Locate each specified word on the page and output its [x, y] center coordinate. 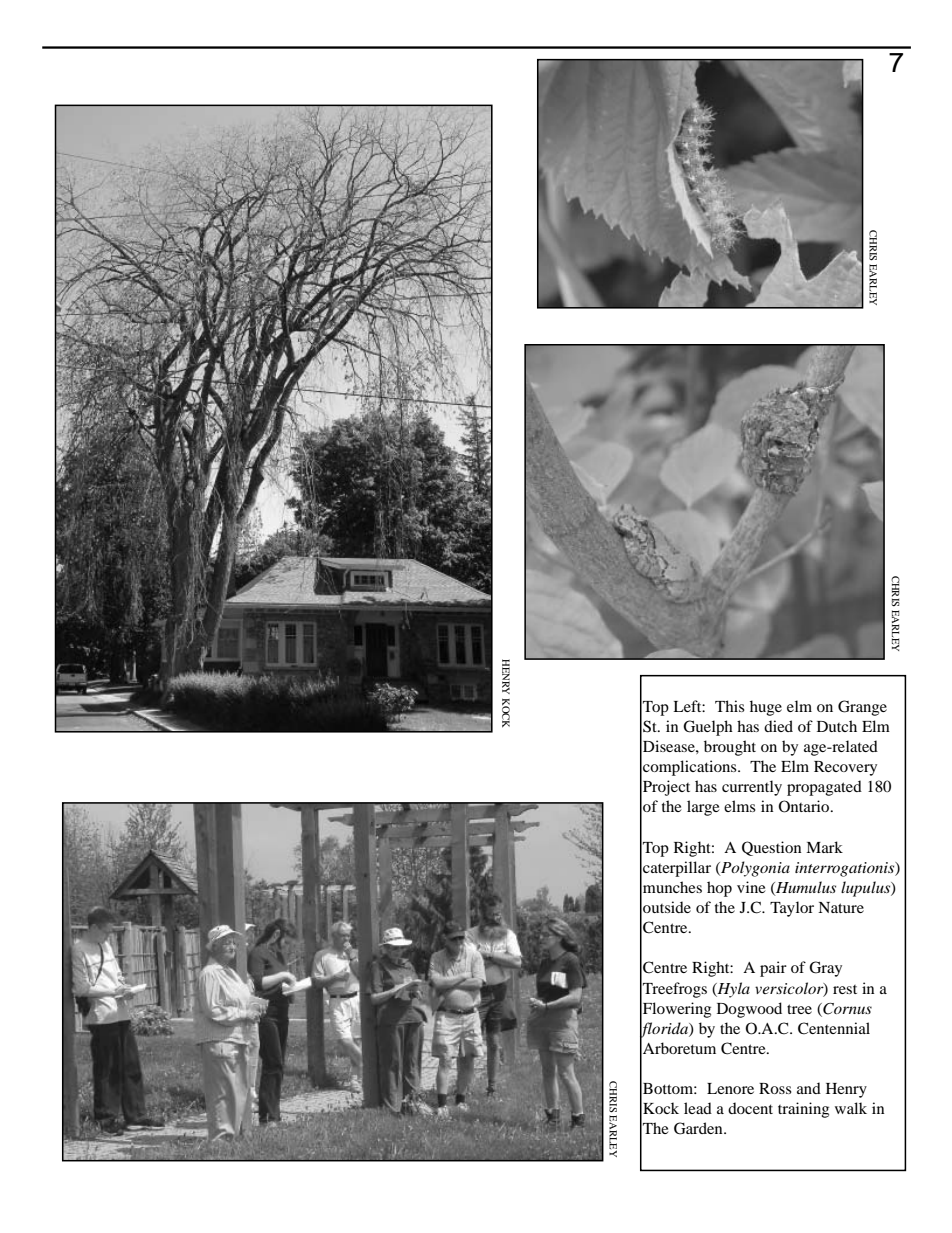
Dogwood [749, 1010]
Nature [841, 907]
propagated [824, 788]
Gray [825, 969]
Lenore [730, 1088]
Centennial [834, 1028]
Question [771, 848]
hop [719, 889]
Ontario [805, 806]
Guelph [708, 728]
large [703, 808]
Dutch [837, 726]
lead [698, 1108]
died [778, 726]
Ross [775, 1088]
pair [773, 969]
